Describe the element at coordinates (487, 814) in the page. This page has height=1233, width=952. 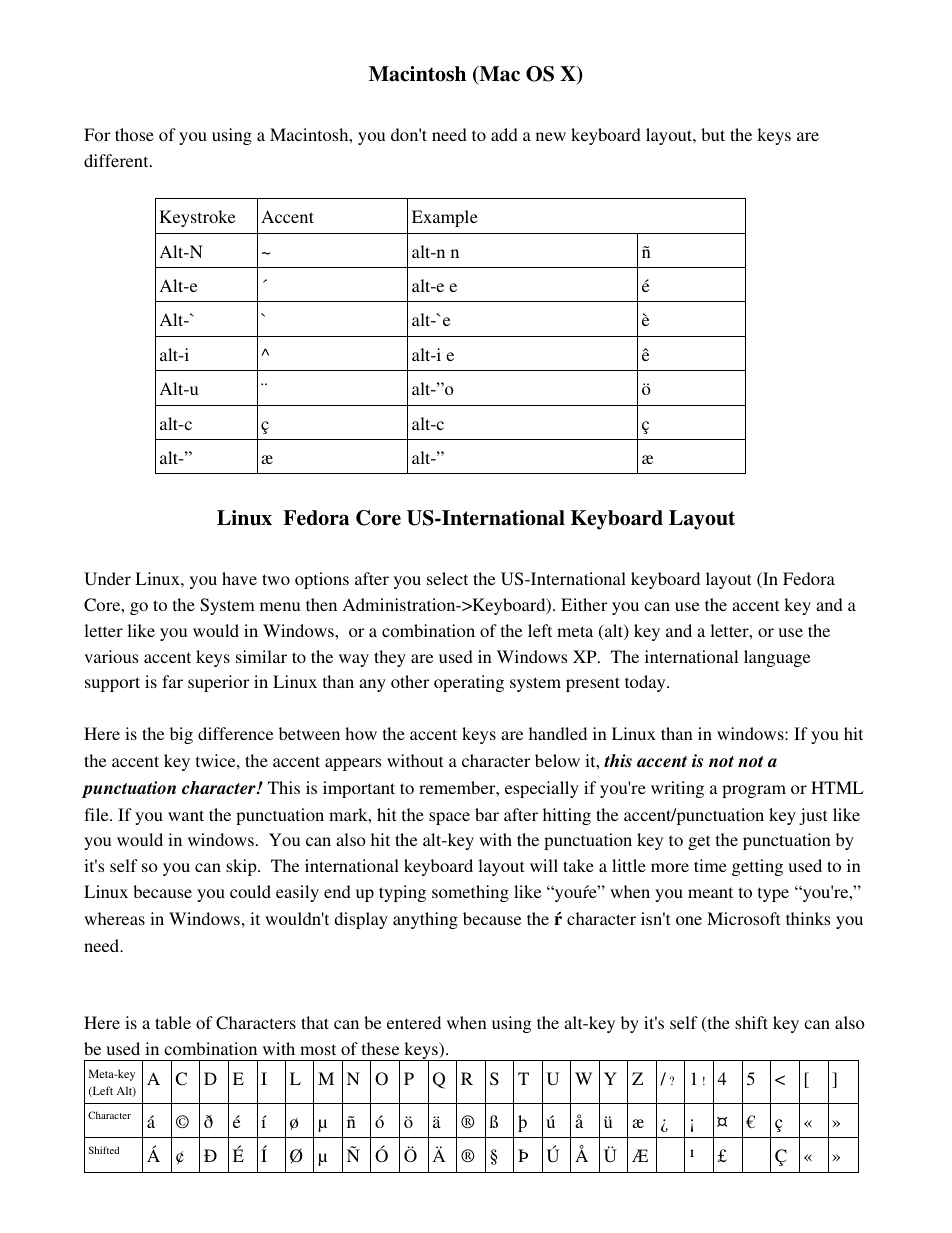
I see `bar` at that location.
